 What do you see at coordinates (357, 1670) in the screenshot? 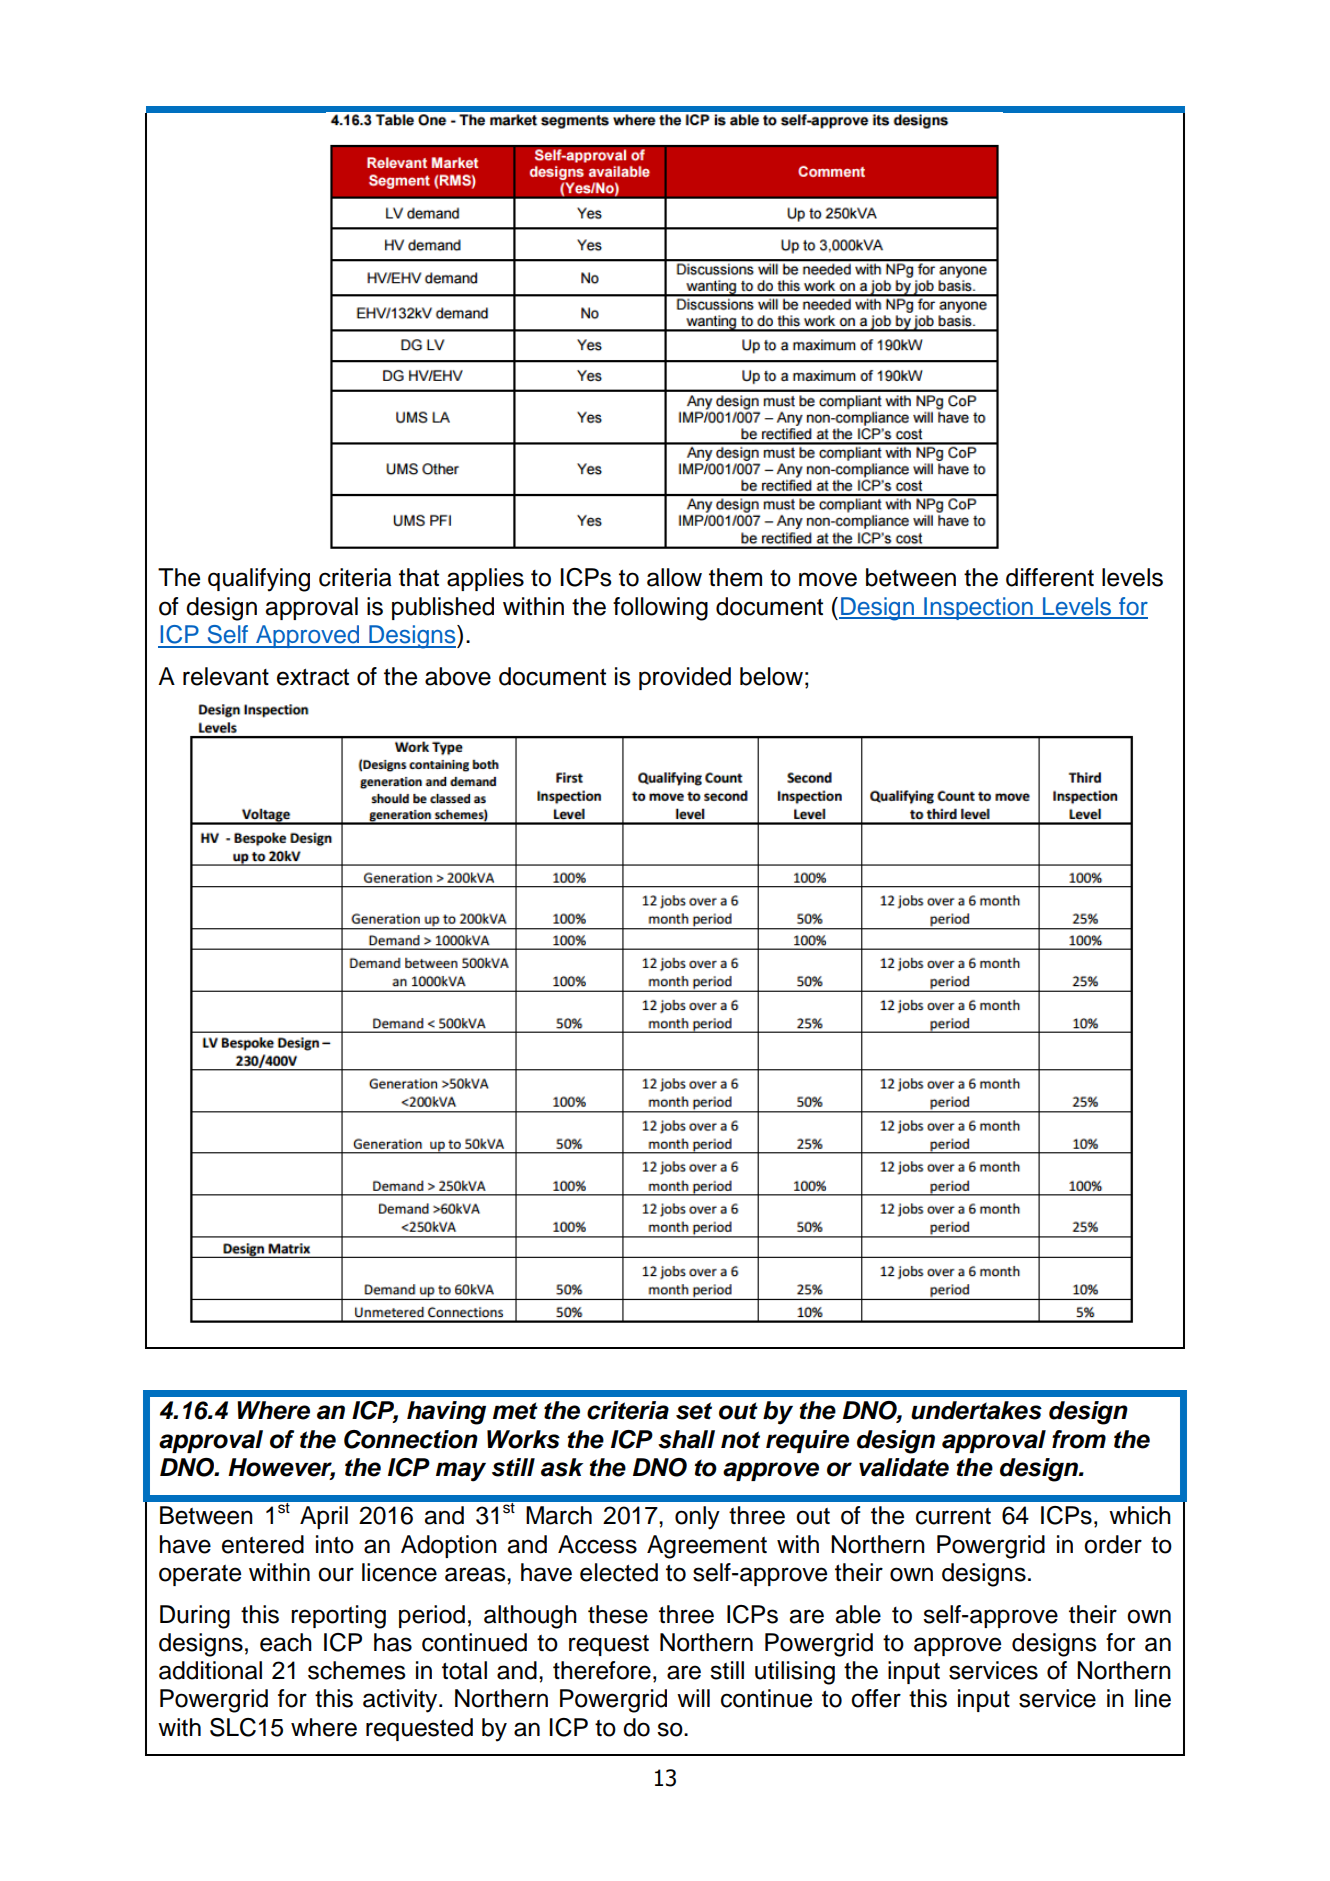
I see `schemes` at bounding box center [357, 1670].
